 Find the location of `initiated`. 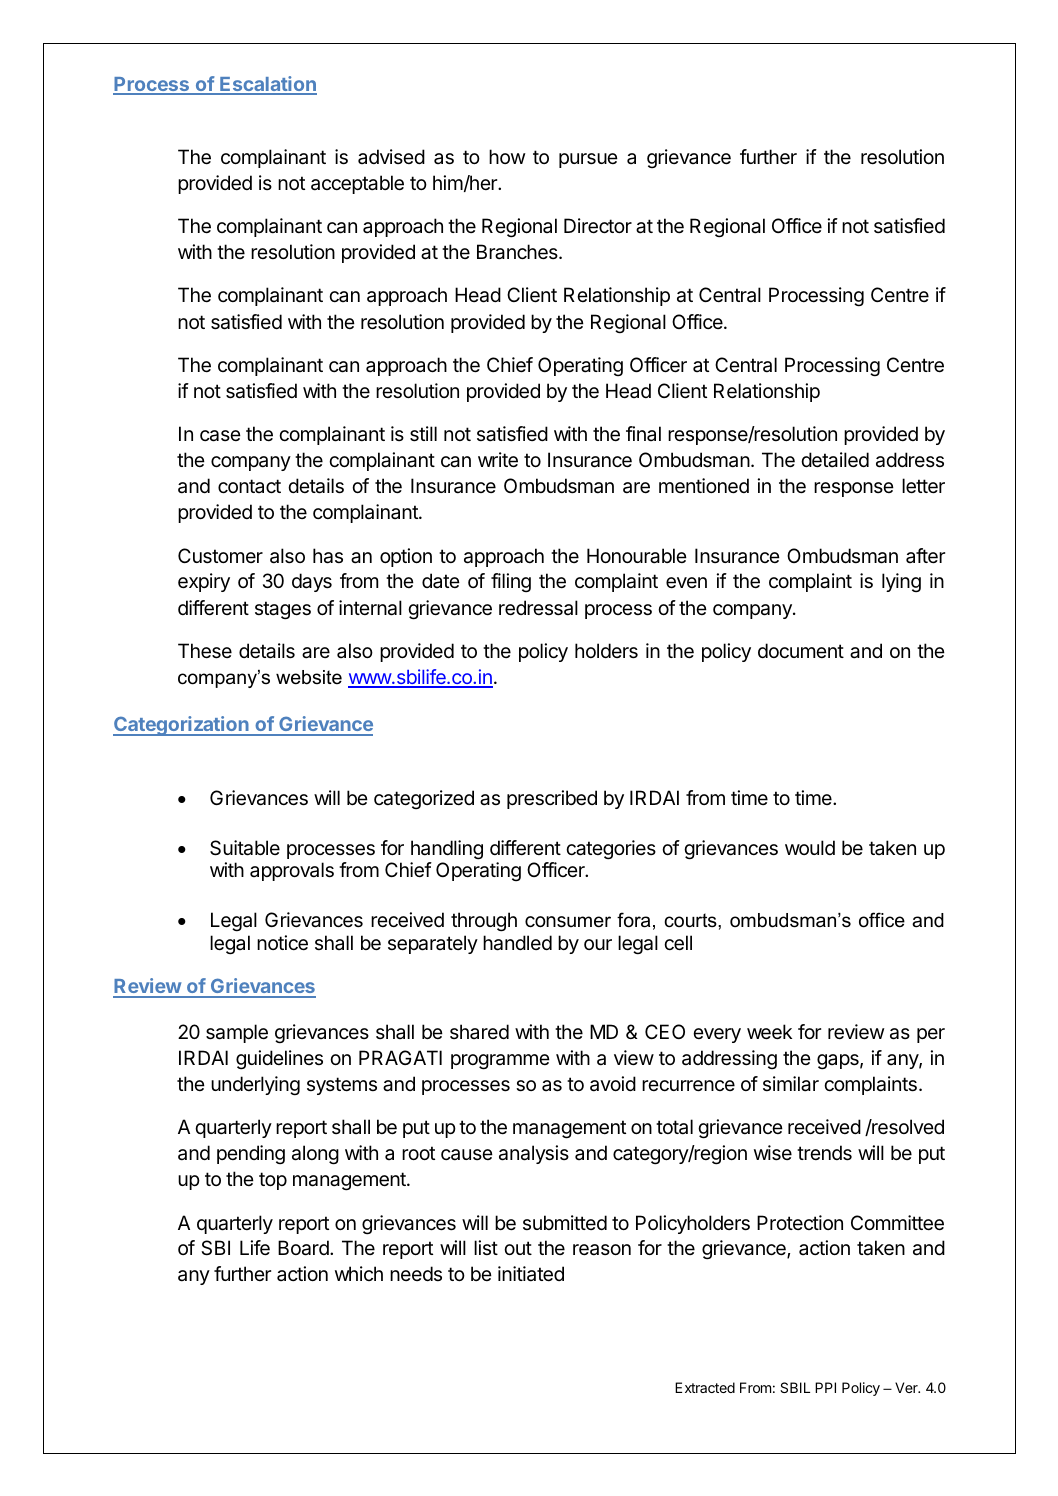

initiated is located at coordinates (531, 1274).
